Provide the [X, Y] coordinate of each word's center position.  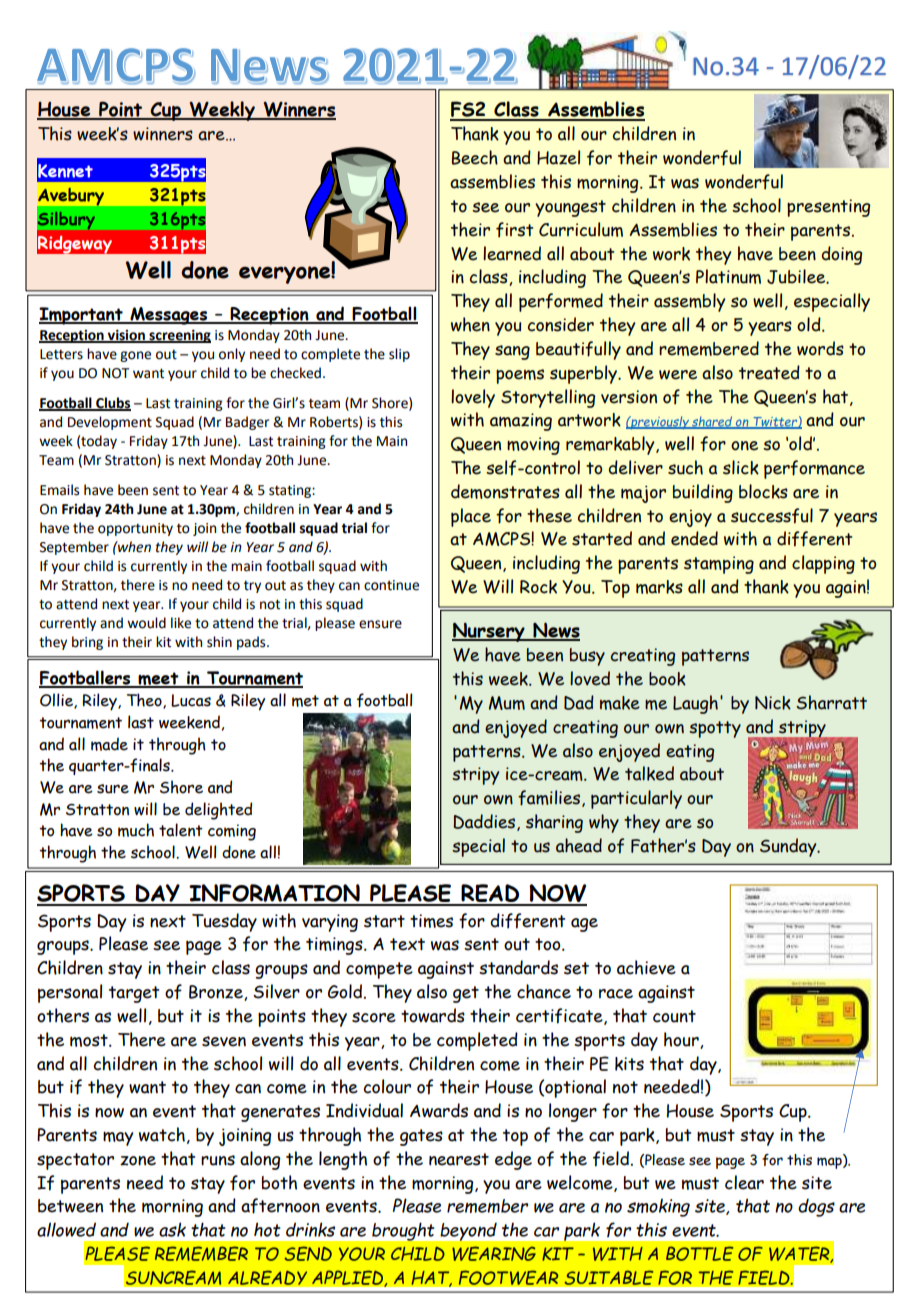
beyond [469, 1232]
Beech [475, 157]
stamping [719, 565]
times [431, 921]
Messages [169, 316]
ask [172, 1229]
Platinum [728, 276]
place [471, 517]
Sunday [789, 847]
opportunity [135, 529]
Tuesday [224, 922]
